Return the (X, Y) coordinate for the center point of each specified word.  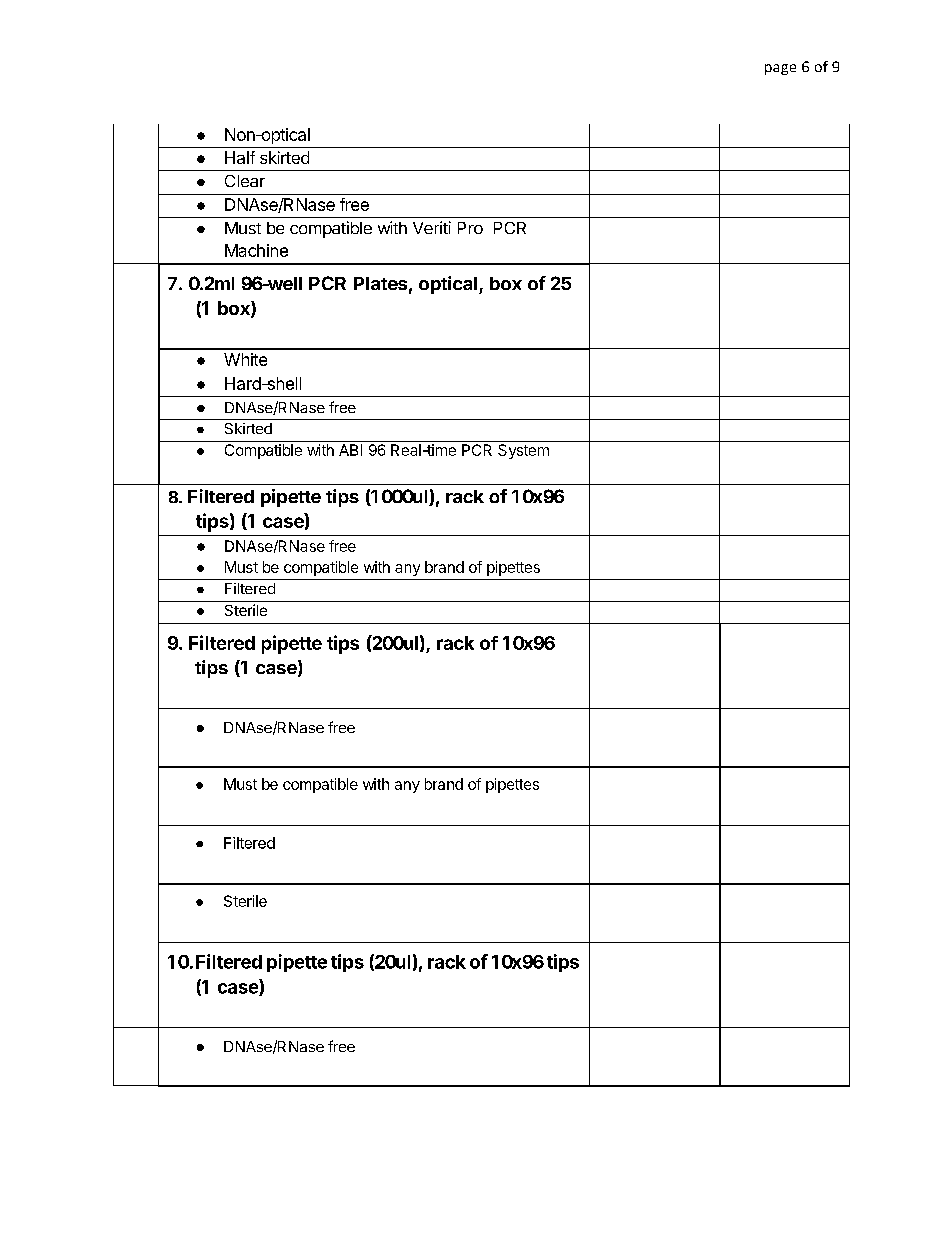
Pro (470, 228)
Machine (256, 250)
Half (240, 157)
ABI (350, 450)
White (245, 359)
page (780, 69)
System (523, 451)
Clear (245, 181)
